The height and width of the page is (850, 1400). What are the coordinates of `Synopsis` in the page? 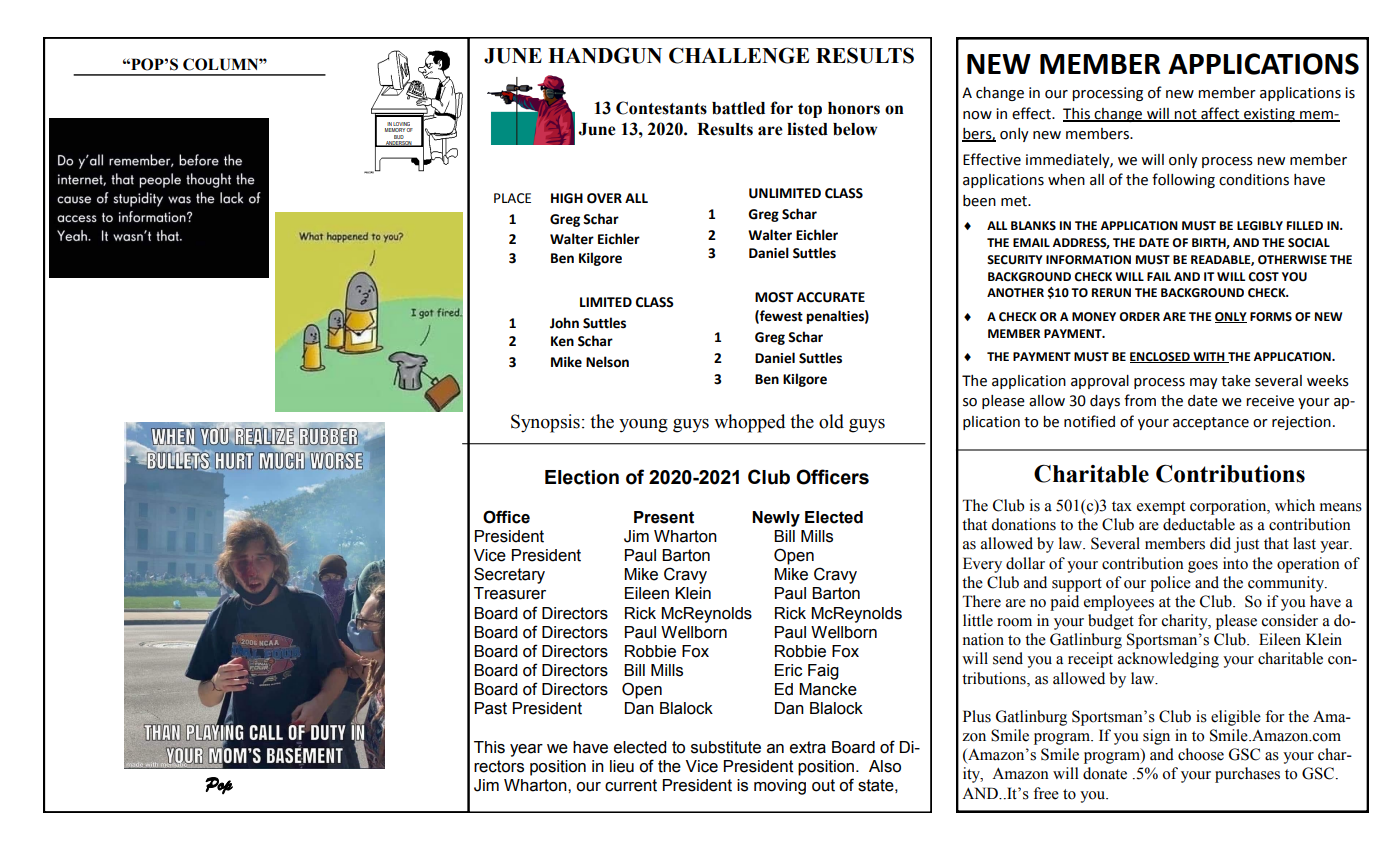 It's located at (545, 423).
